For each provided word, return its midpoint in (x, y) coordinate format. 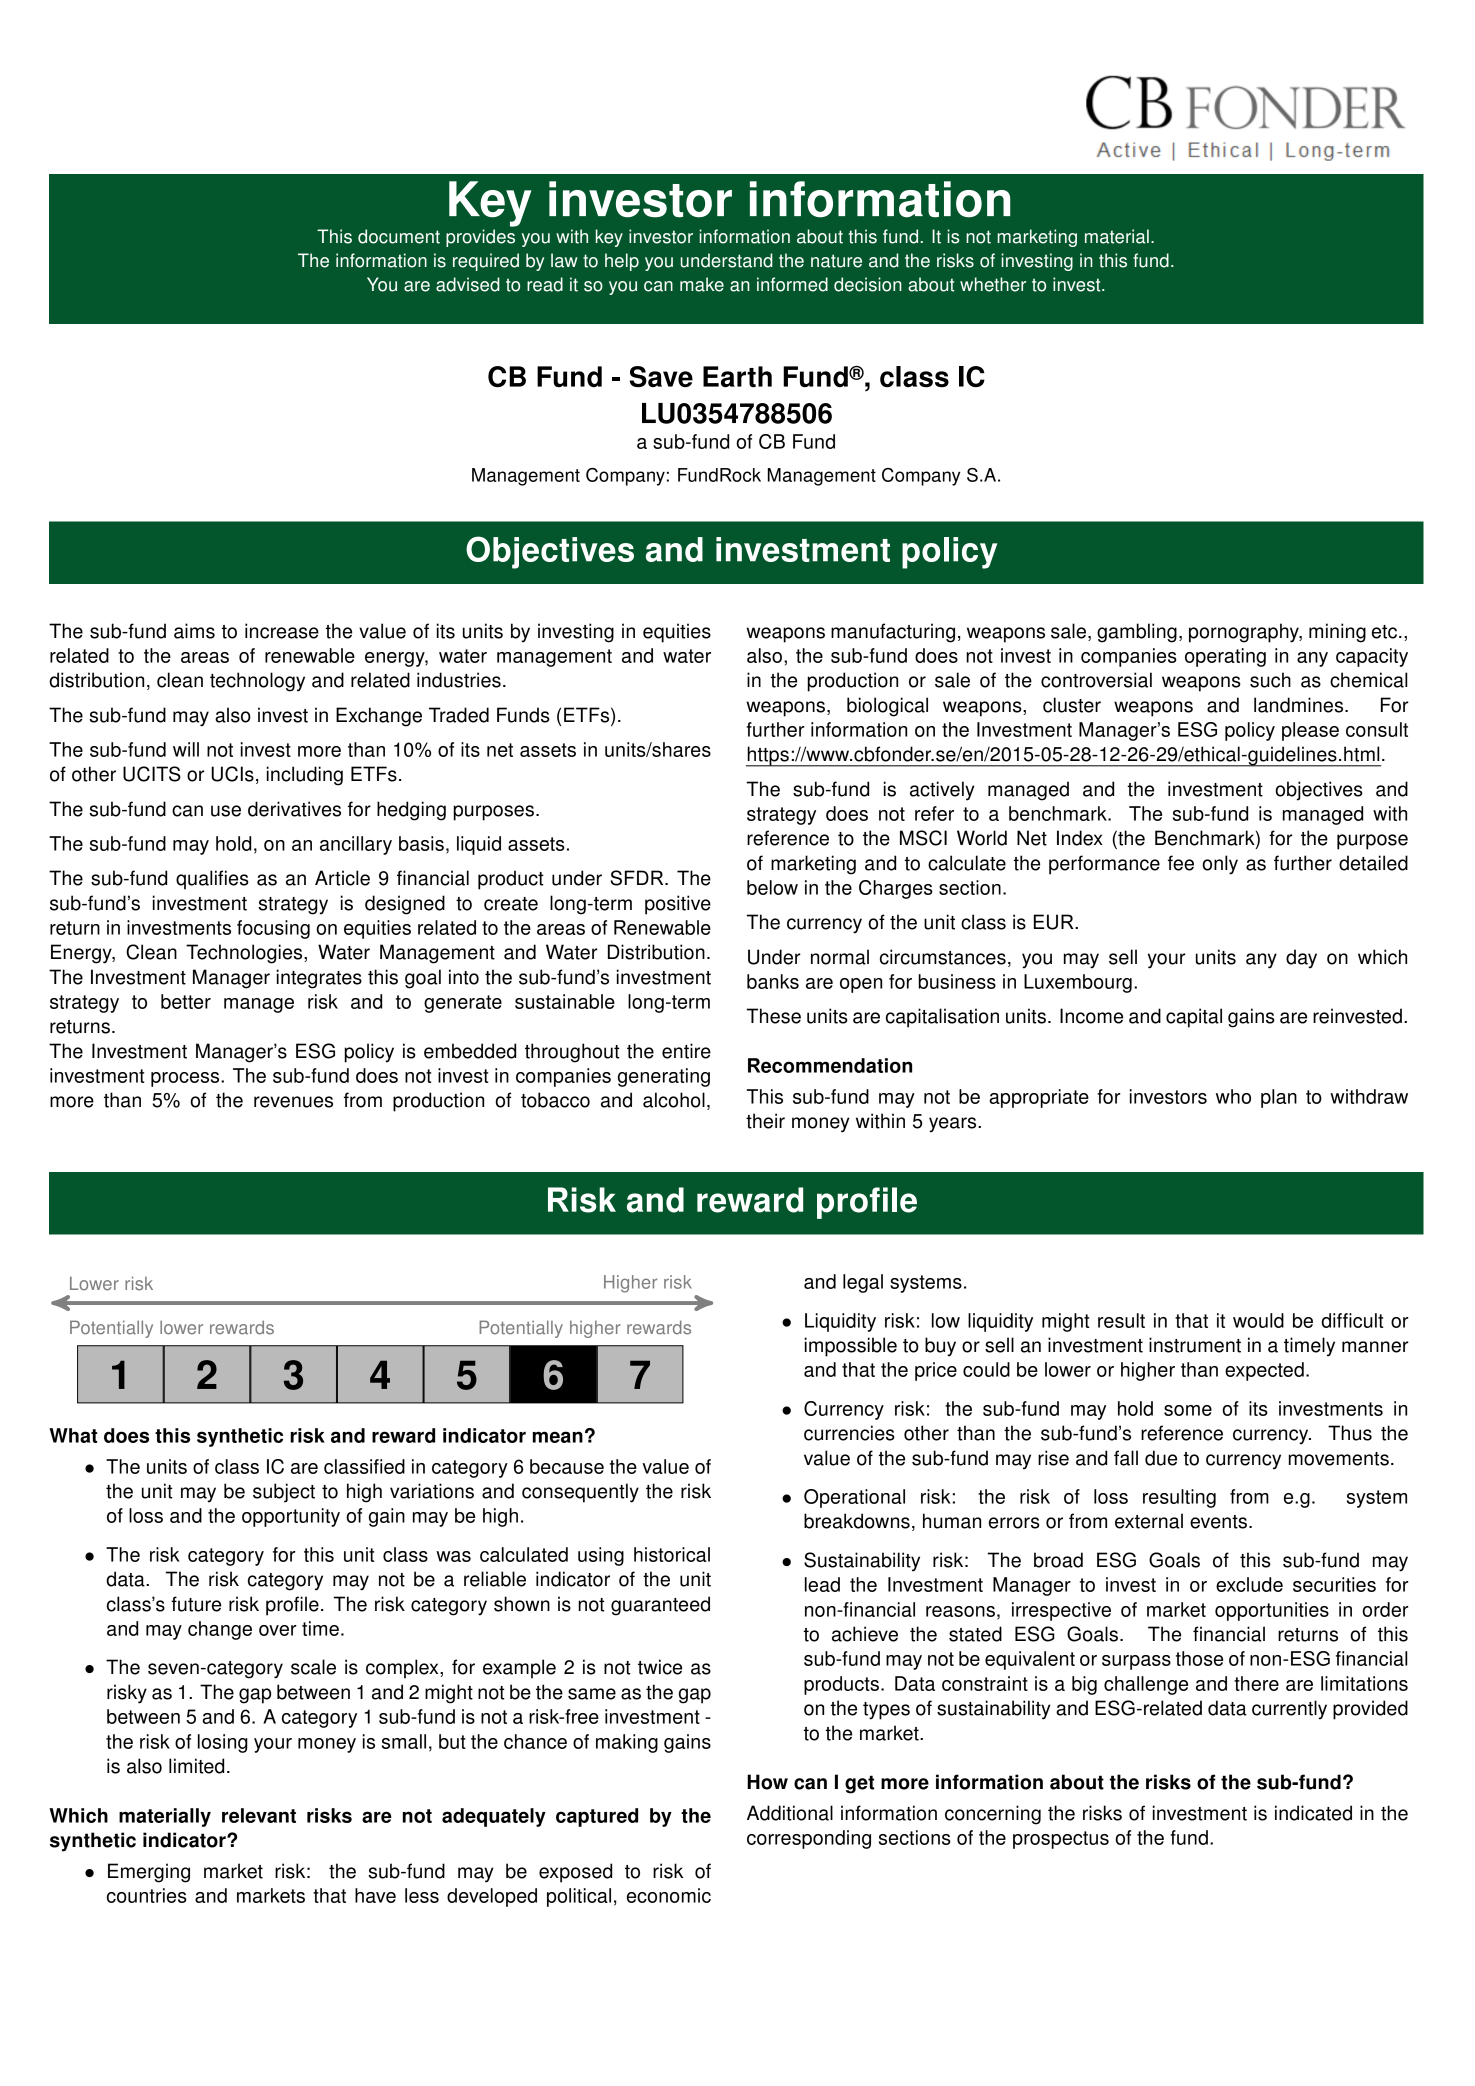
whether (993, 284)
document (399, 236)
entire (686, 1051)
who (1233, 1096)
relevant (259, 1815)
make (702, 284)
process (186, 1079)
